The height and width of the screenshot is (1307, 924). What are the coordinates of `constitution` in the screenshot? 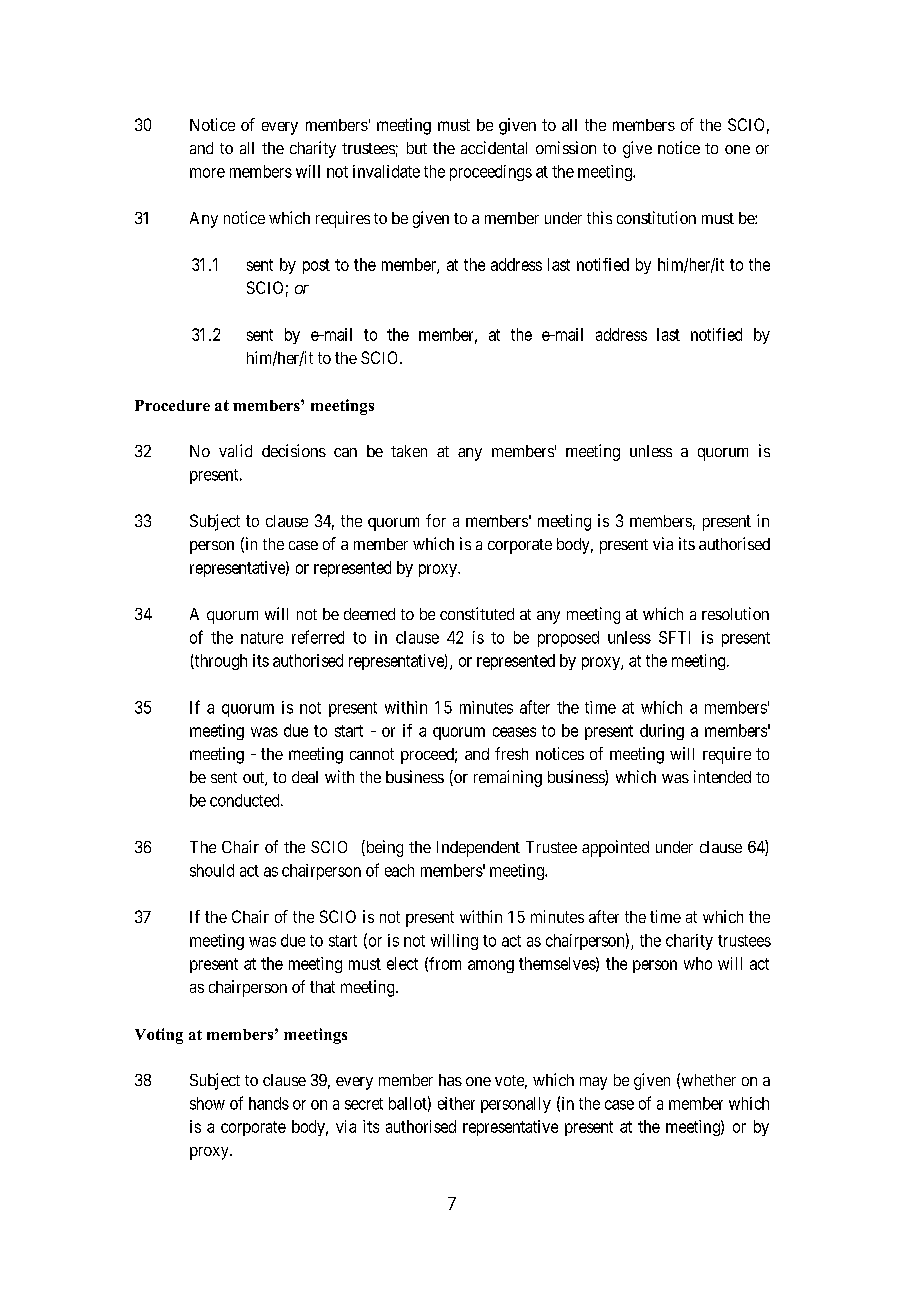 It's located at (656, 217).
